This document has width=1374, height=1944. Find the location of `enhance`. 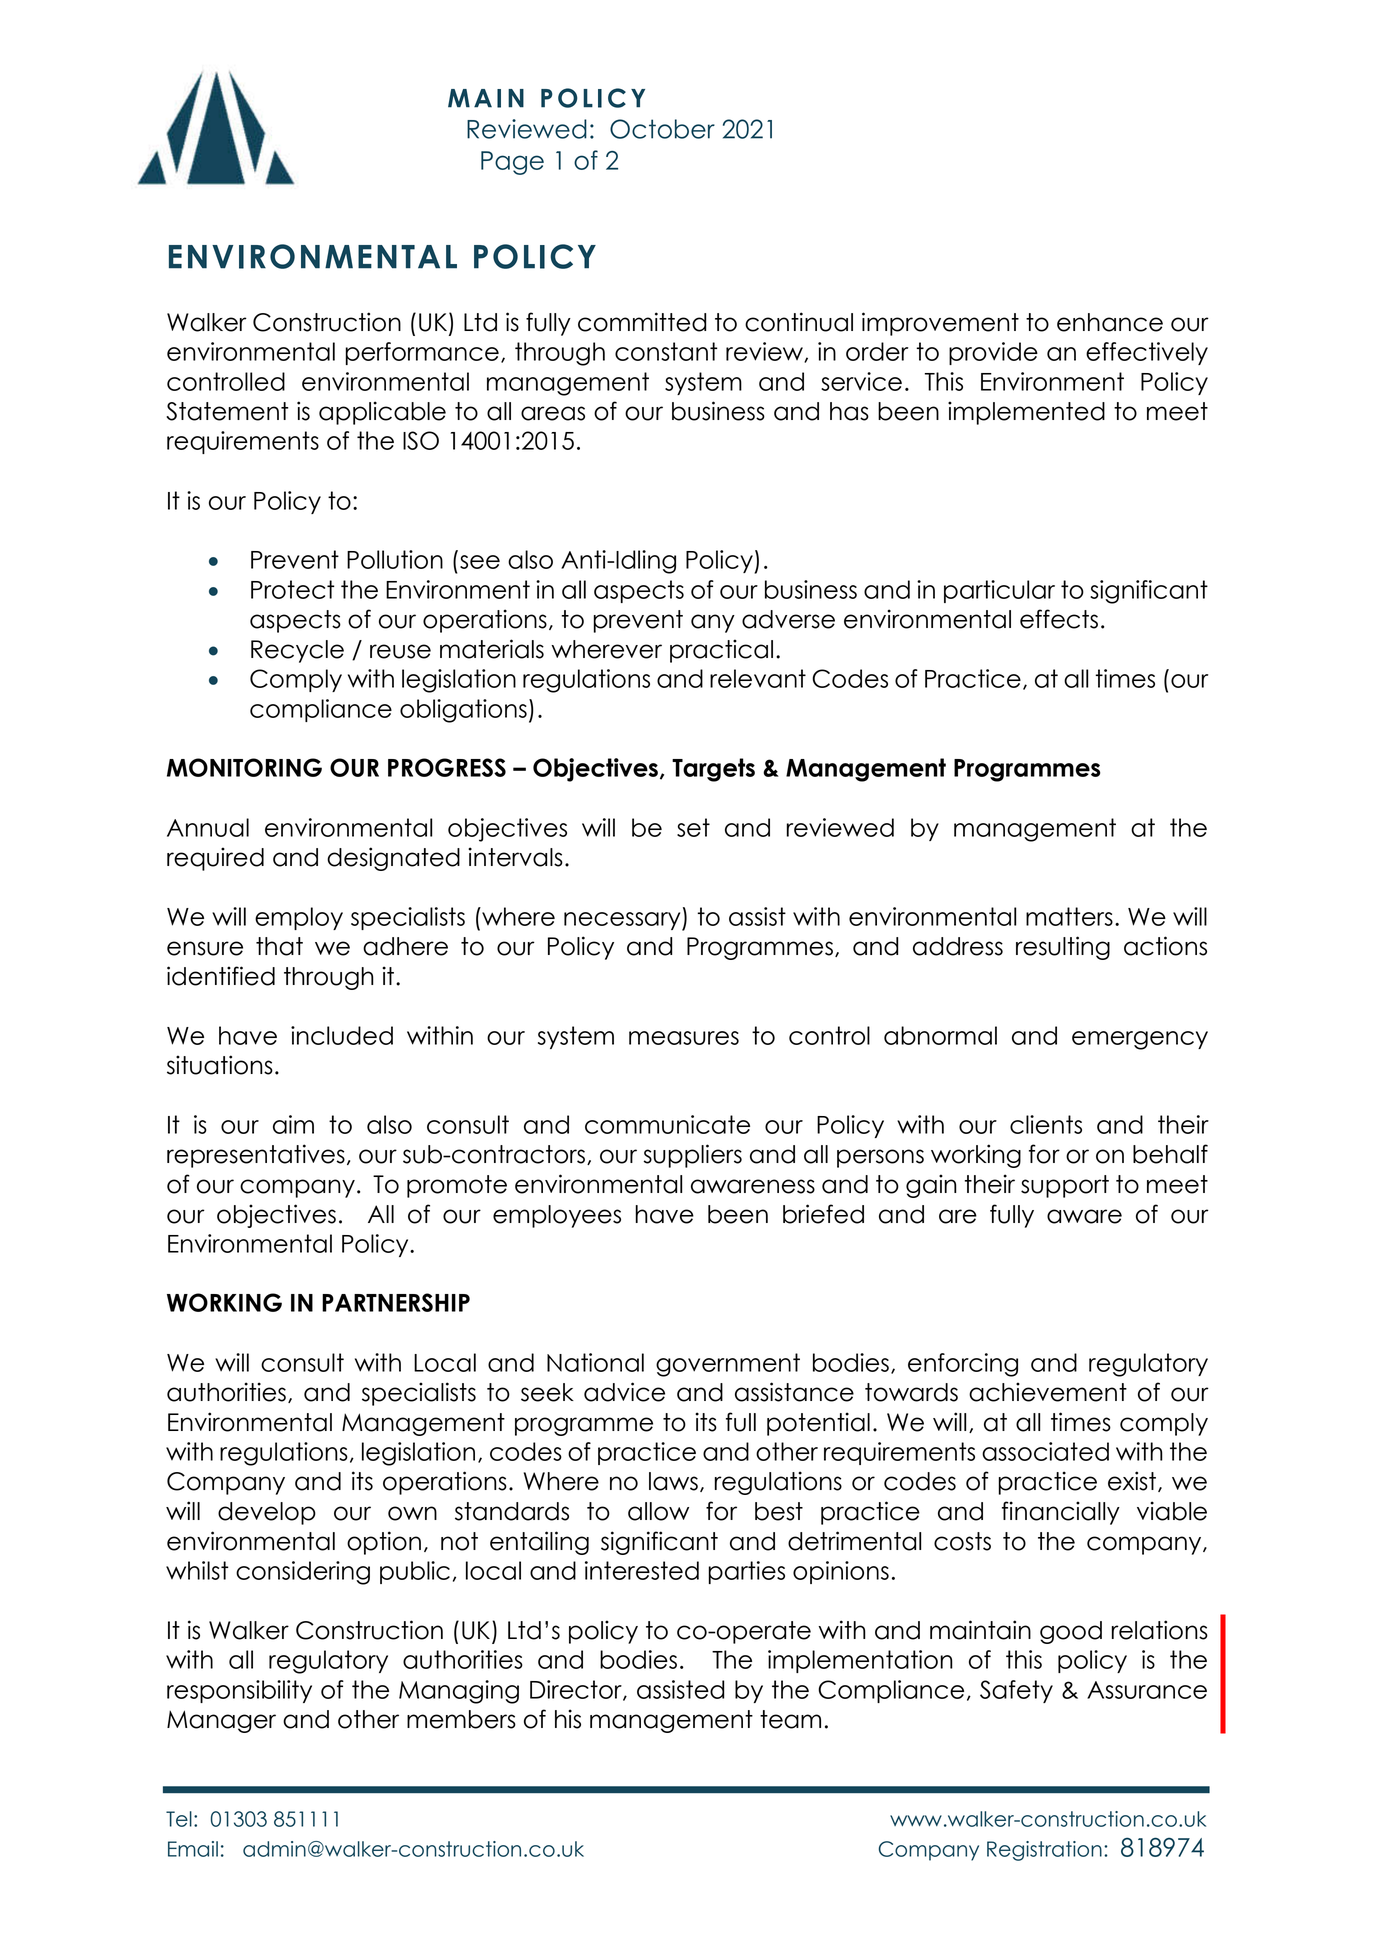

enhance is located at coordinates (1110, 322).
